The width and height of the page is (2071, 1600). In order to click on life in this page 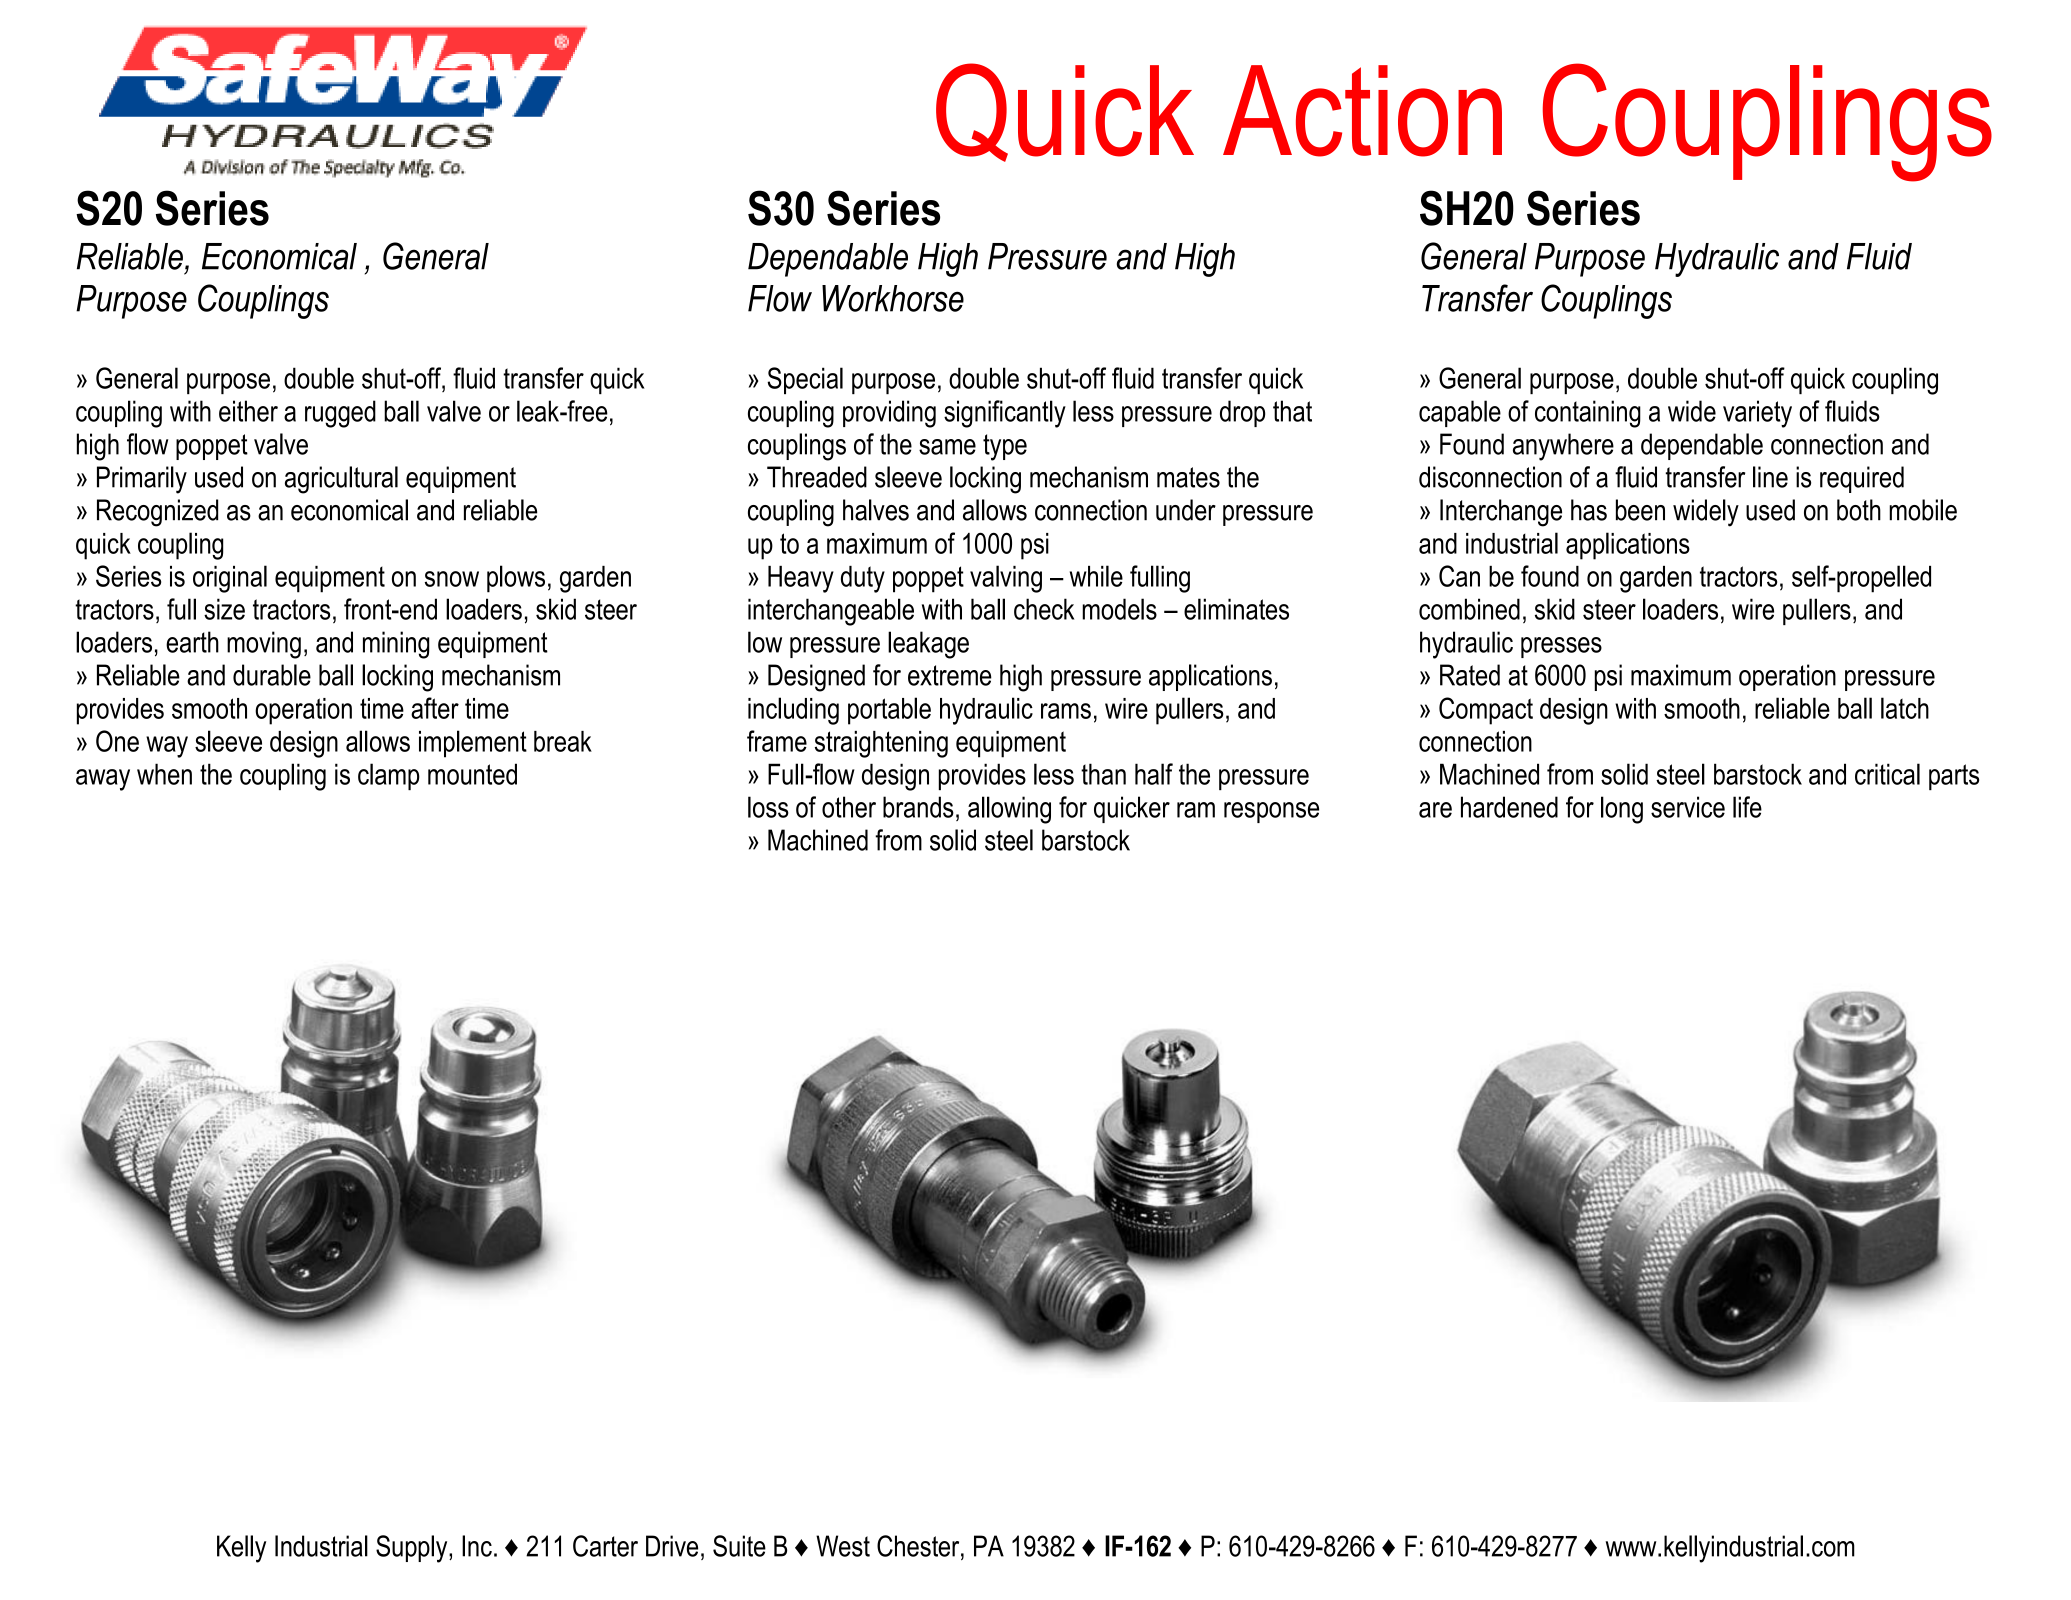, I will do `click(1747, 807)`.
